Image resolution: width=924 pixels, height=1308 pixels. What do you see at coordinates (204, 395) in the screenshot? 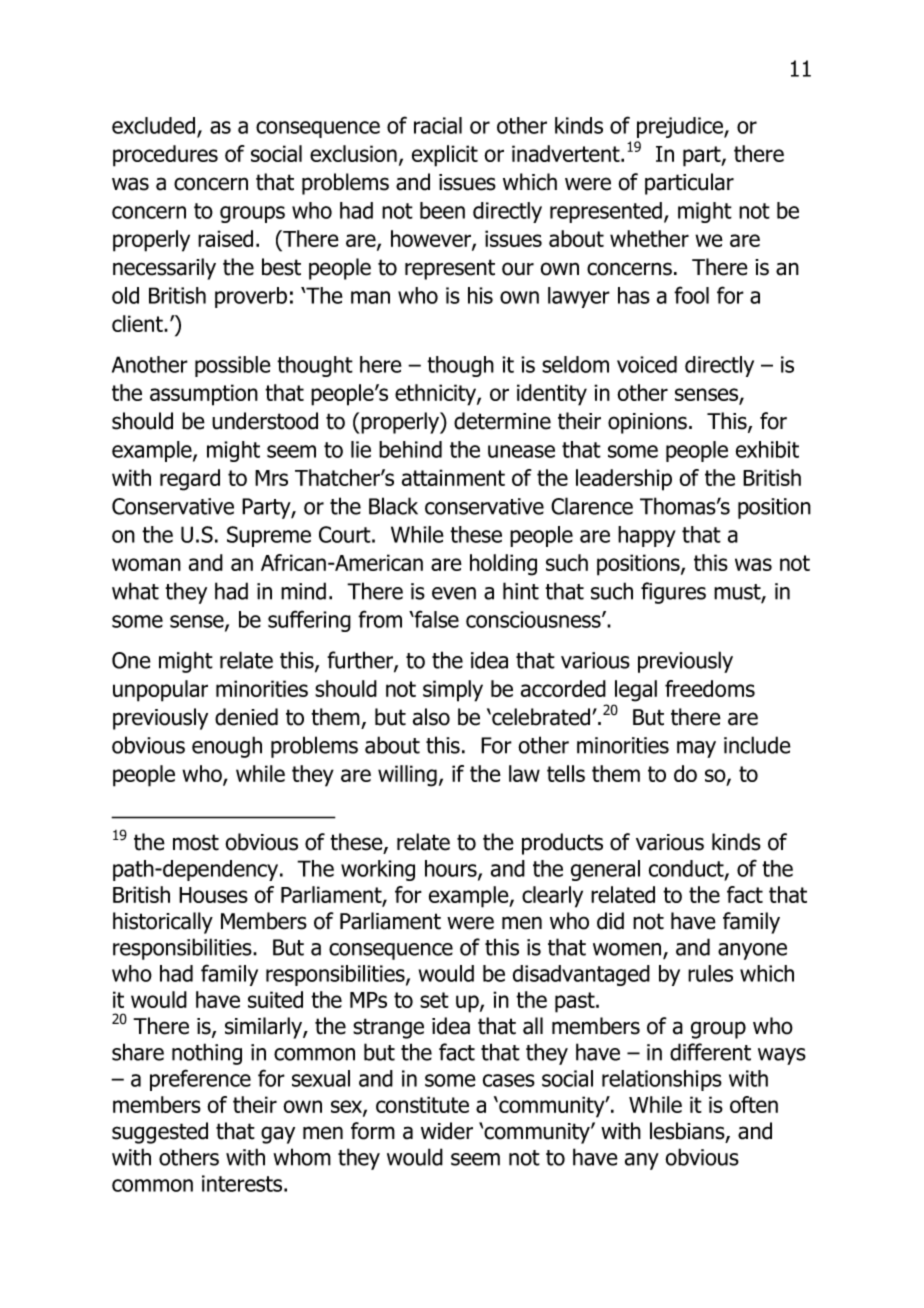
I see `assumption` at bounding box center [204, 395].
